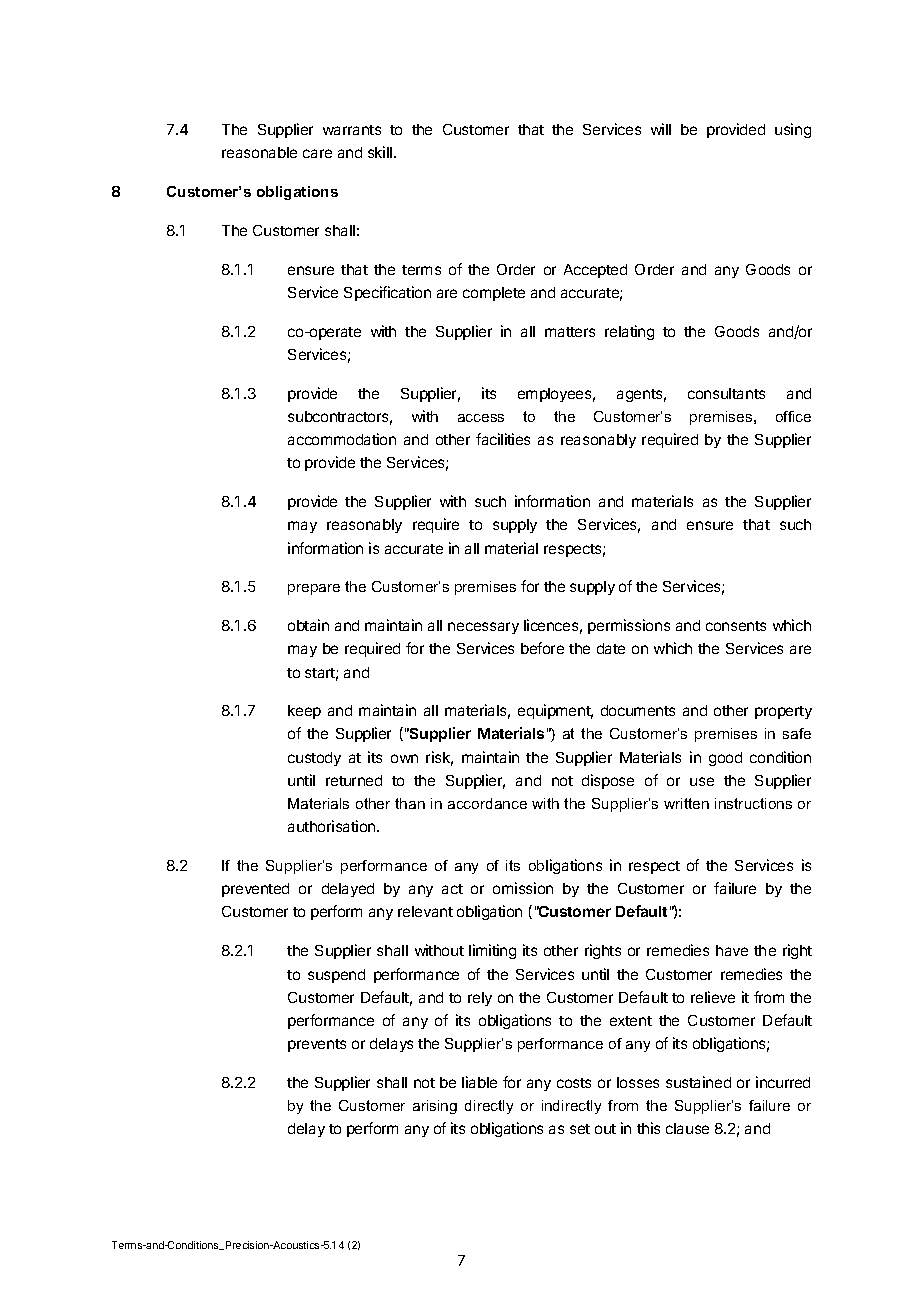 This document has height=1308, width=924. What do you see at coordinates (793, 130) in the document?
I see `using` at bounding box center [793, 130].
